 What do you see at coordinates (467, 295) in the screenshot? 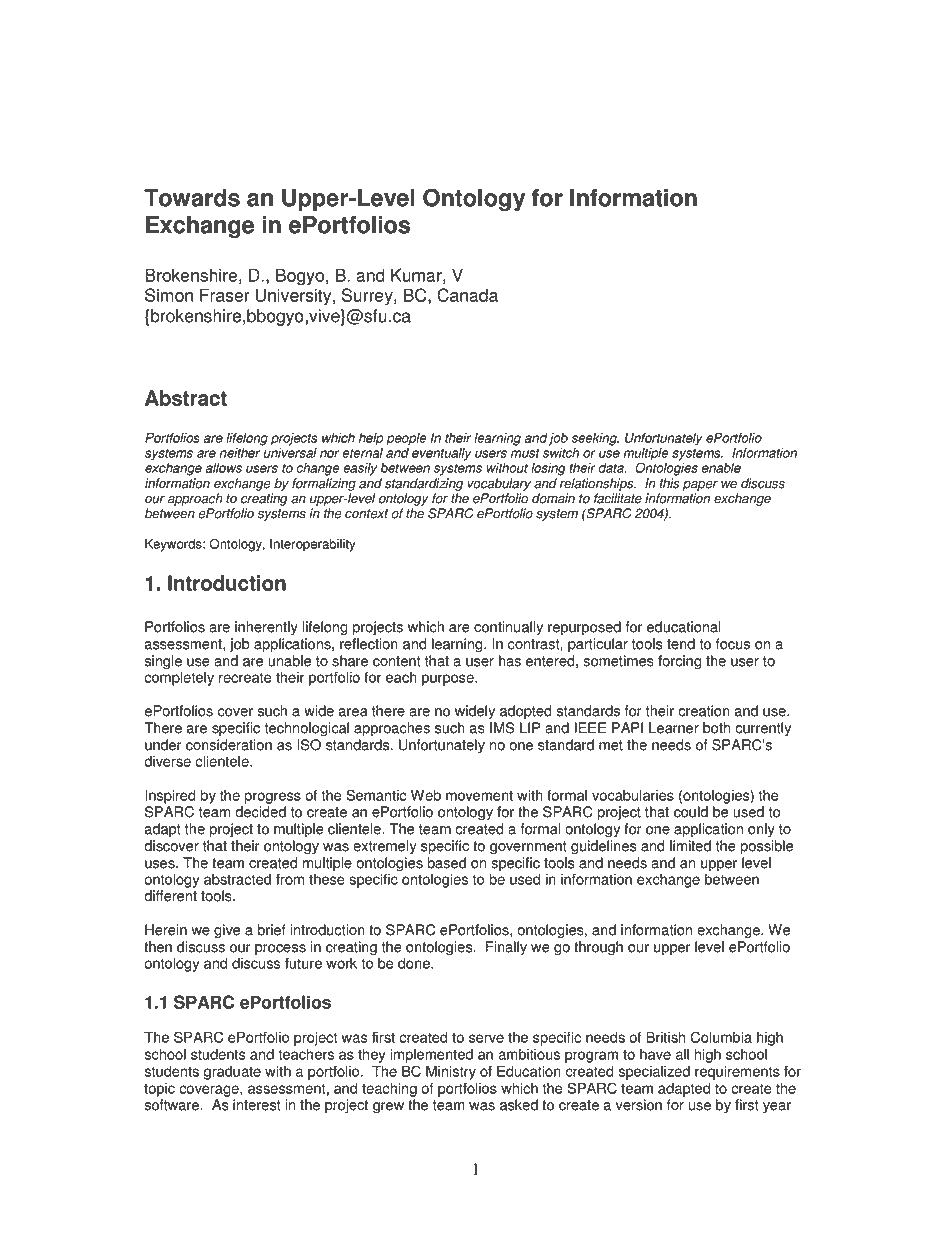
I see `Canada` at bounding box center [467, 295].
